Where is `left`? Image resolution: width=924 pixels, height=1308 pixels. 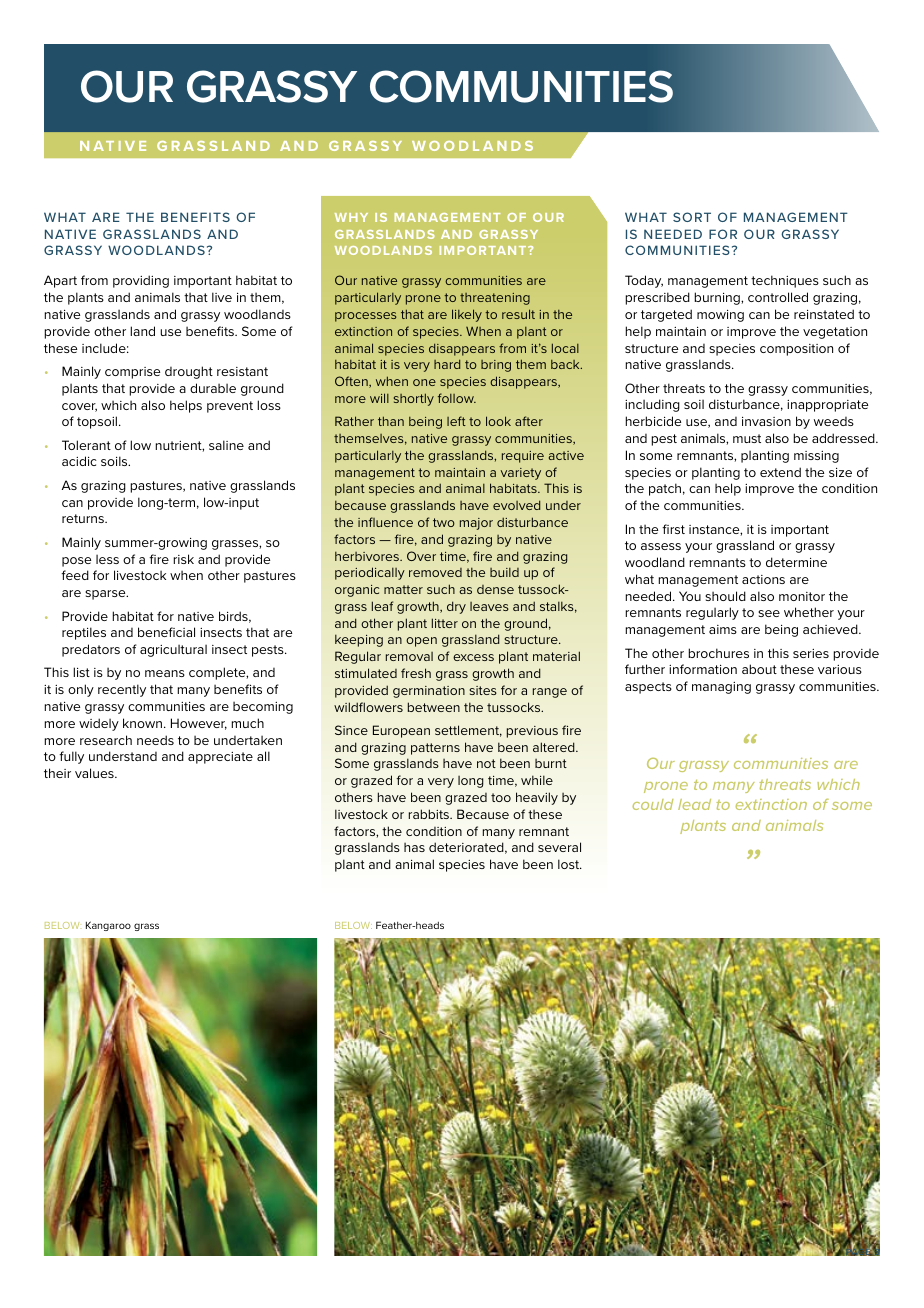
left is located at coordinates (456, 421).
